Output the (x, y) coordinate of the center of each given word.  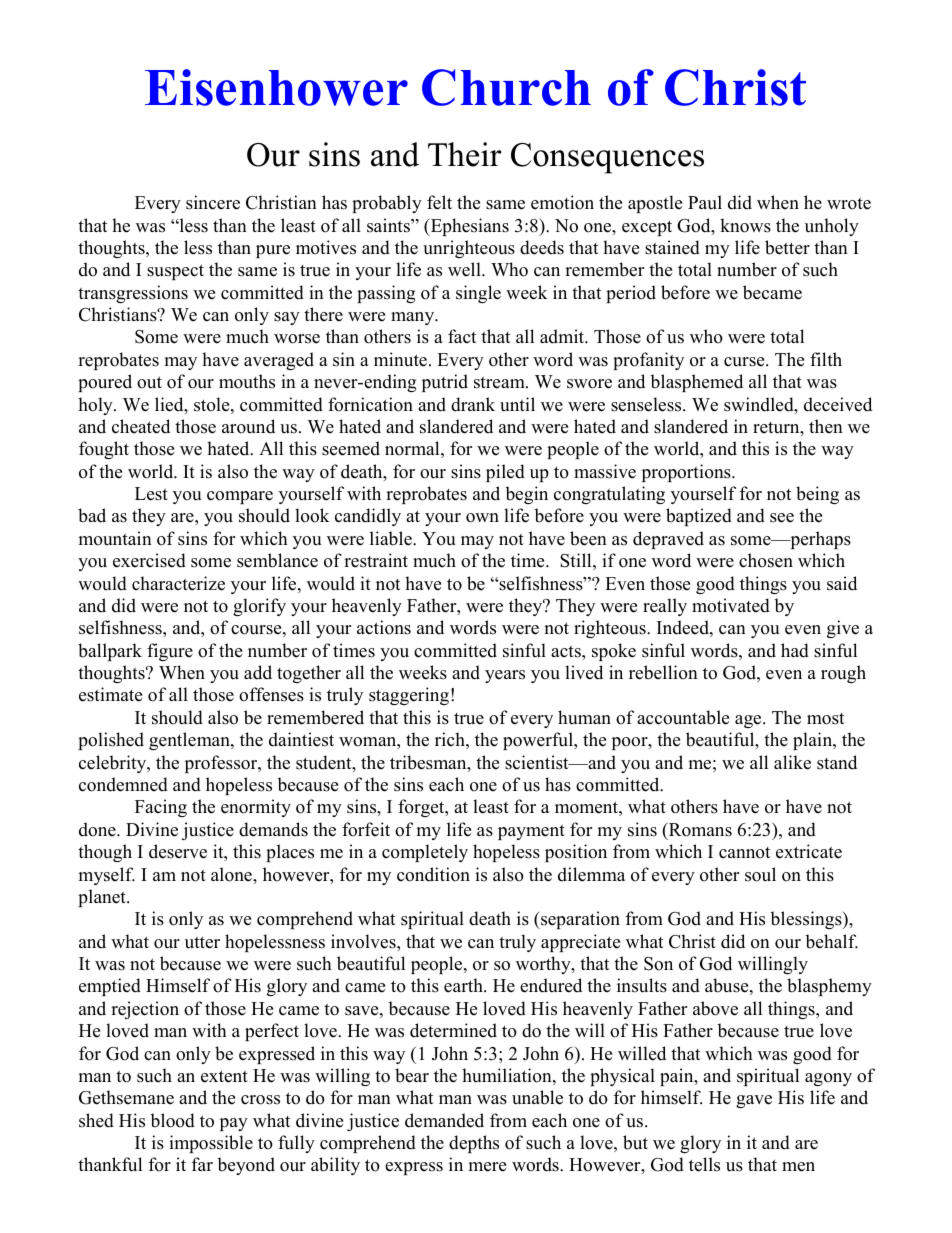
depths (474, 1144)
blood (172, 1120)
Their (465, 154)
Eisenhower (276, 87)
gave (754, 1101)
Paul (705, 202)
